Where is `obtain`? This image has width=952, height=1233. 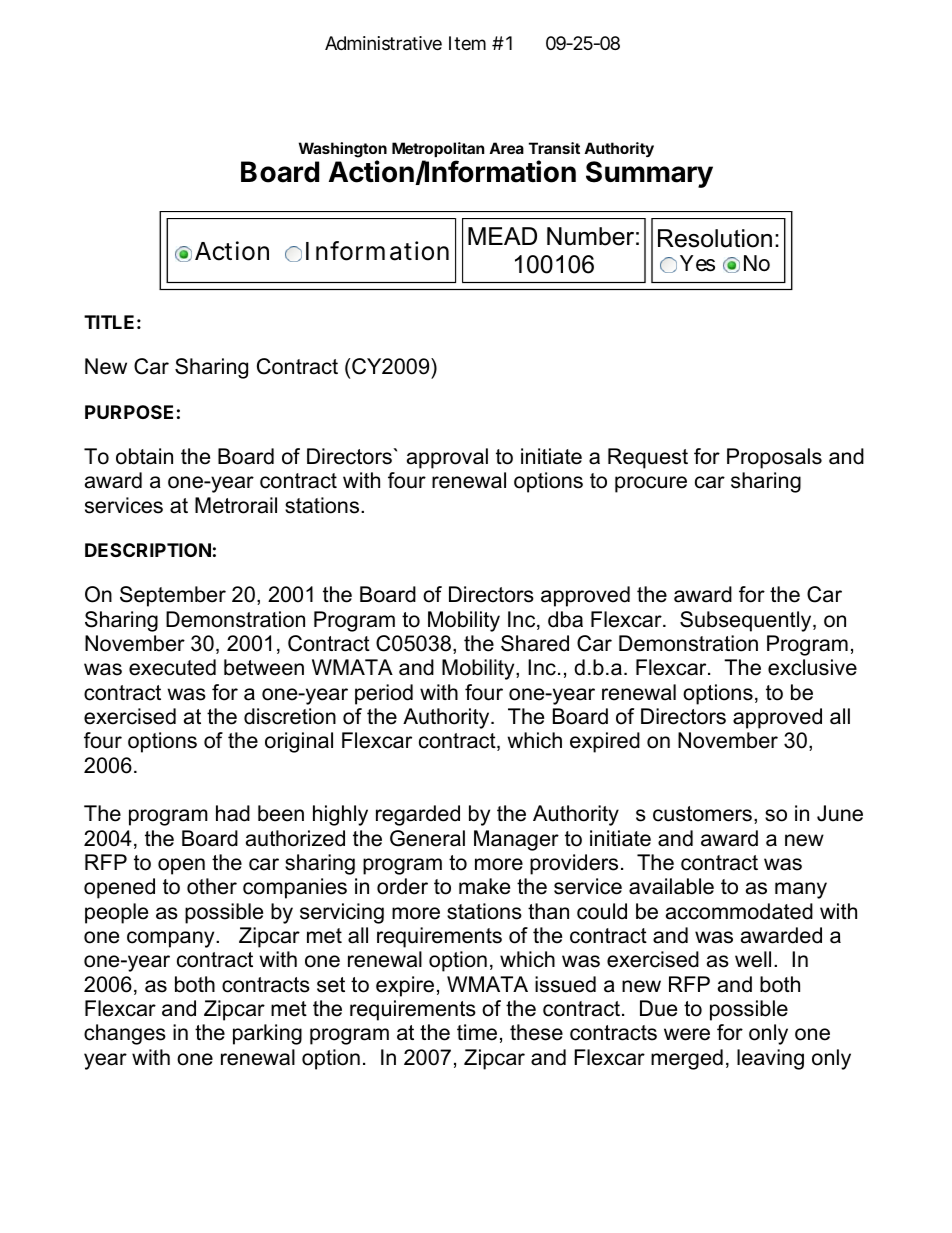
obtain is located at coordinates (144, 456).
